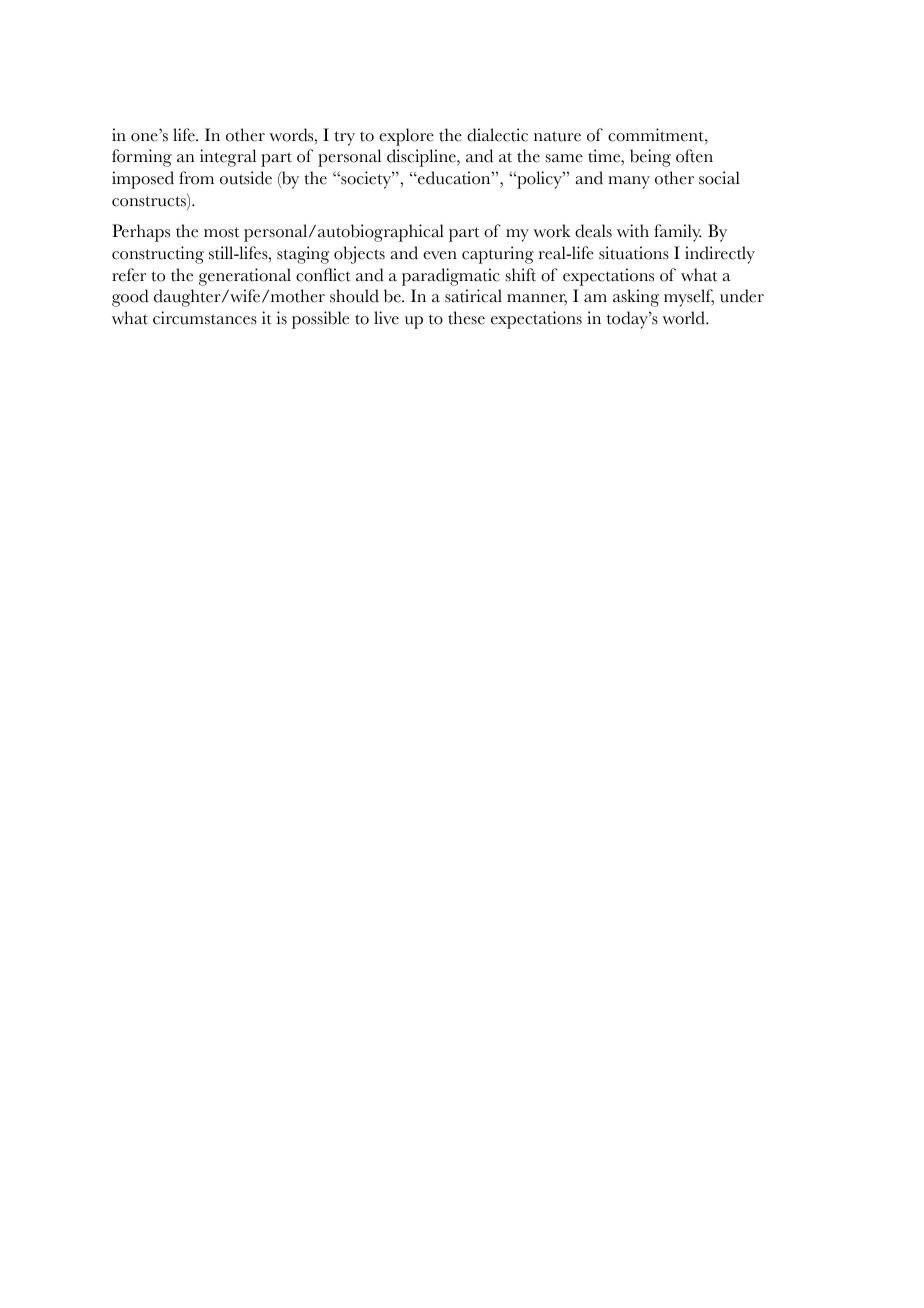 This screenshot has width=924, height=1308. What do you see at coordinates (228, 158) in the screenshot?
I see `integral` at bounding box center [228, 158].
